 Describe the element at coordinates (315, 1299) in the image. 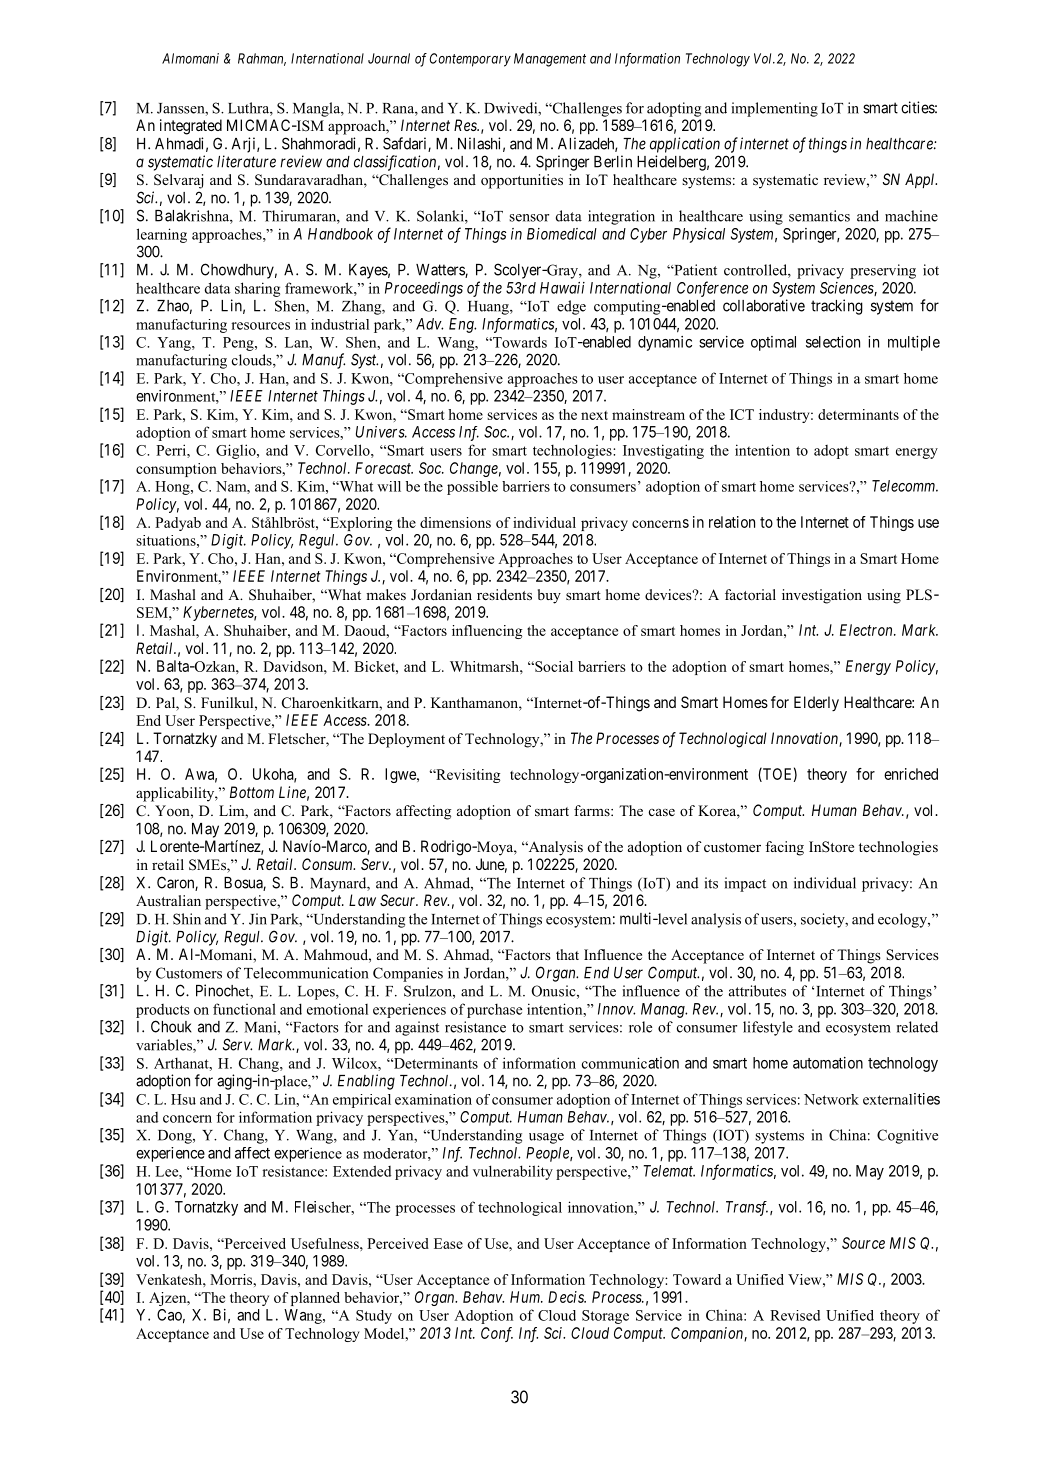

I see `planned` at that location.
